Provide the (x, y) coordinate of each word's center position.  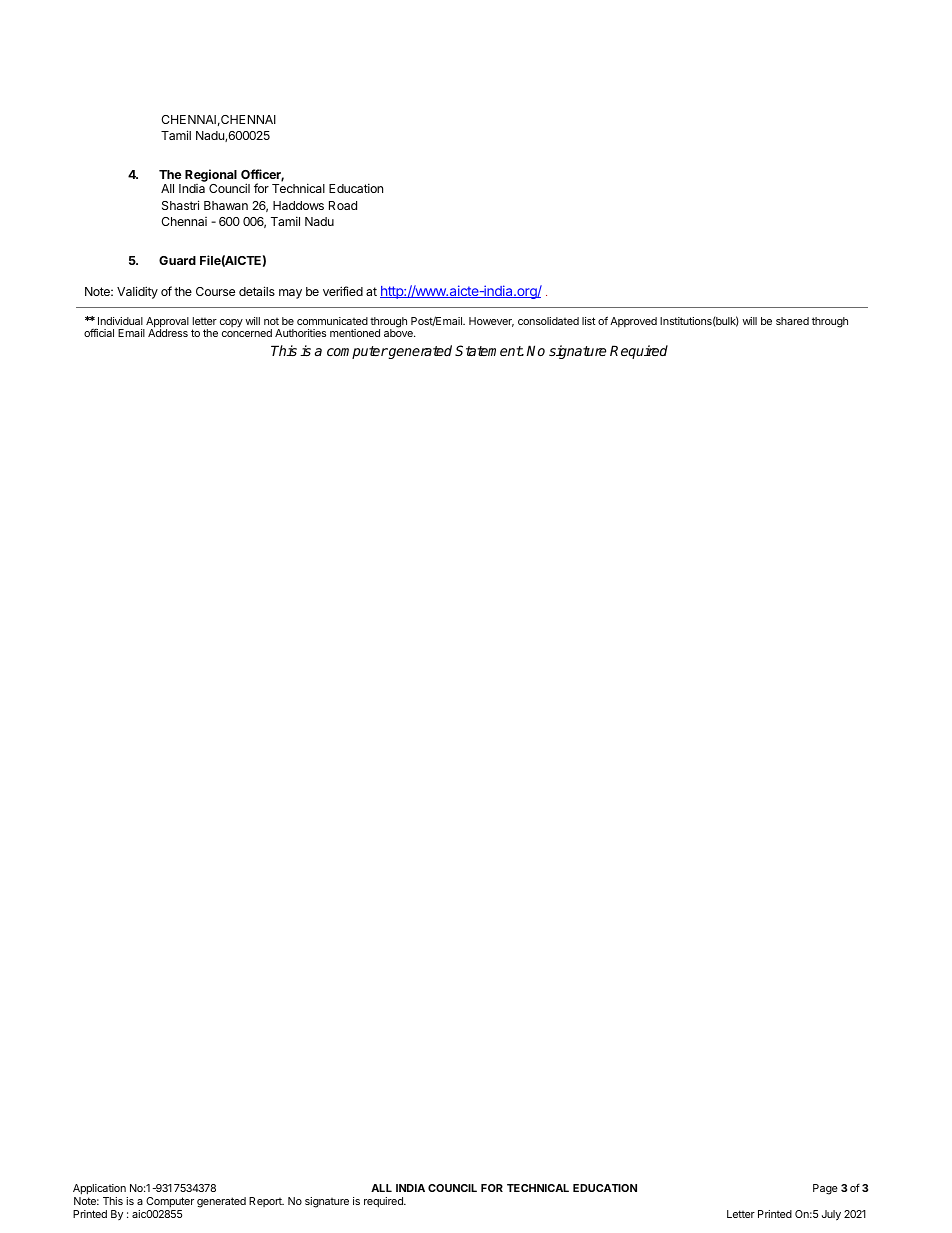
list (589, 321)
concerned (247, 333)
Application (99, 1189)
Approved (633, 322)
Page (825, 1189)
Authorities (300, 333)
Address (168, 333)
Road (343, 205)
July (831, 1215)
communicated (332, 321)
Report (266, 1202)
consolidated (548, 321)
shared (792, 321)
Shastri (180, 205)
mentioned (355, 333)
